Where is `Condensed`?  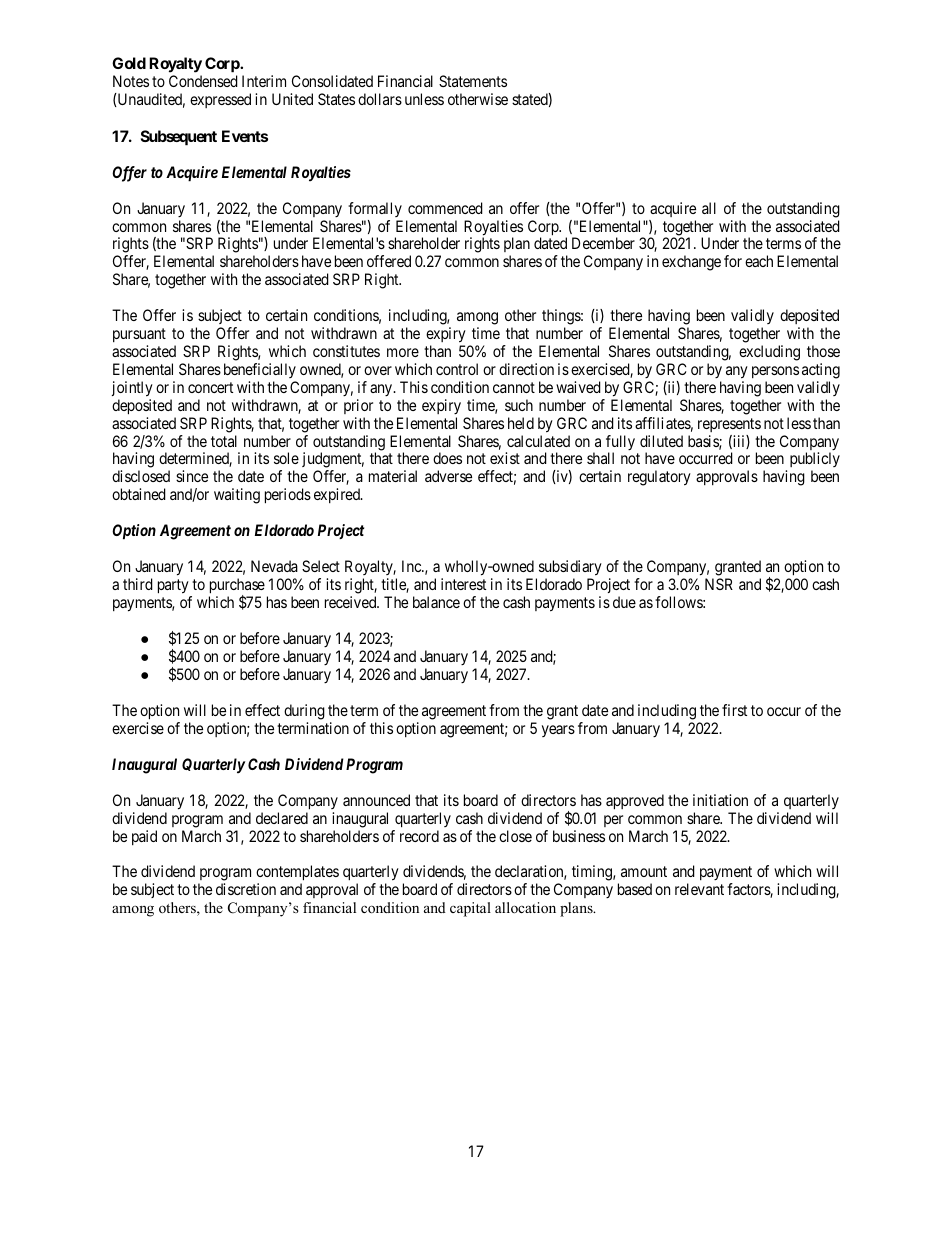 Condensed is located at coordinates (203, 81).
